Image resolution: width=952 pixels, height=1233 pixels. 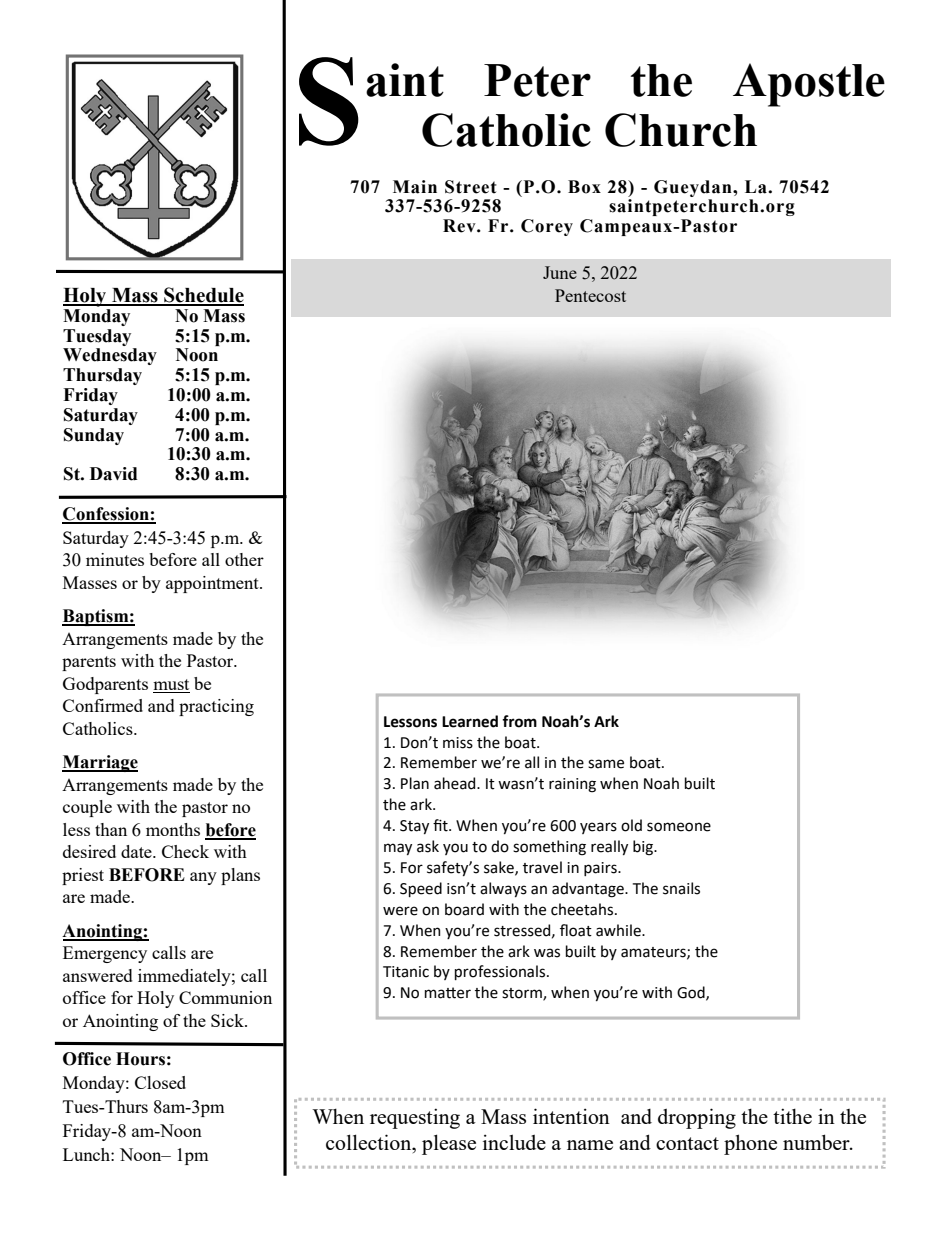 I want to click on Apostle, so click(x=809, y=85).
